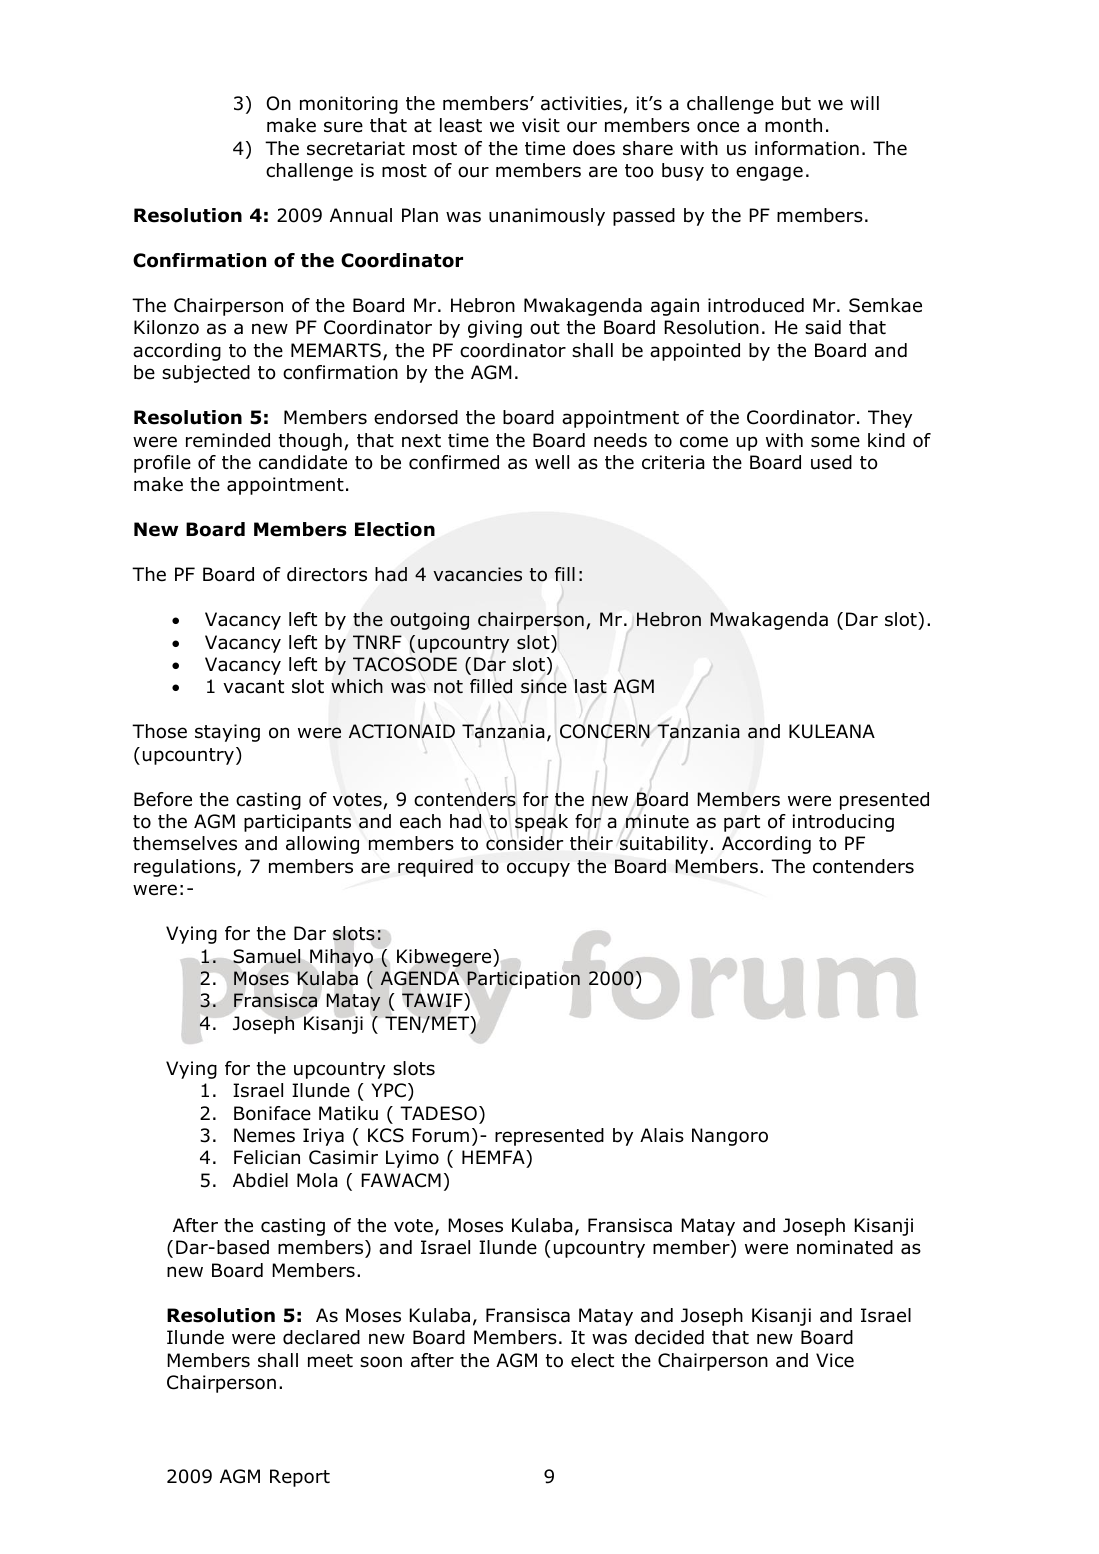 This screenshot has height=1554, width=1099. I want to click on sure, so click(343, 127).
